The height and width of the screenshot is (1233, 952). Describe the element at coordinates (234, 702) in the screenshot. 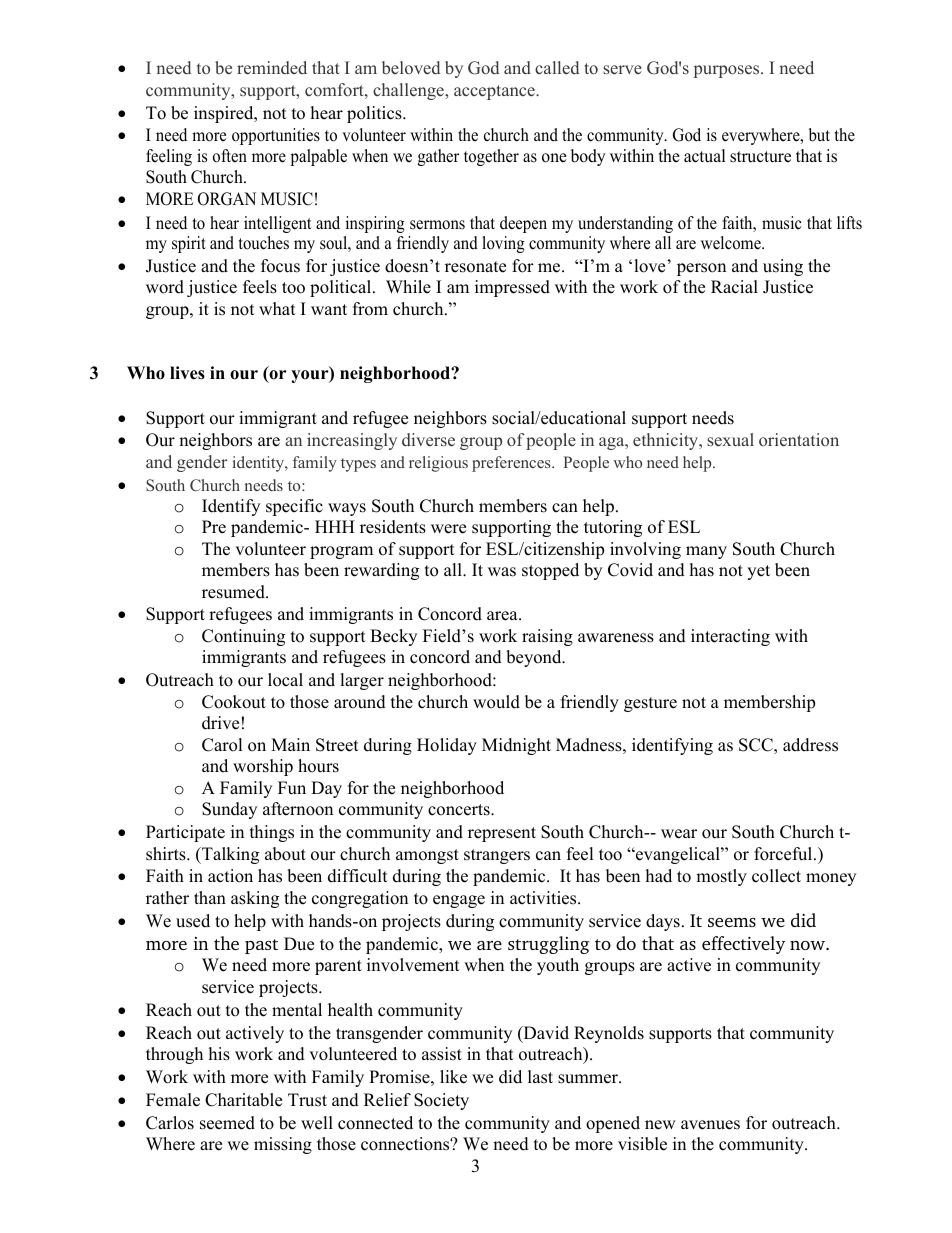

I see `Cookout` at that location.
